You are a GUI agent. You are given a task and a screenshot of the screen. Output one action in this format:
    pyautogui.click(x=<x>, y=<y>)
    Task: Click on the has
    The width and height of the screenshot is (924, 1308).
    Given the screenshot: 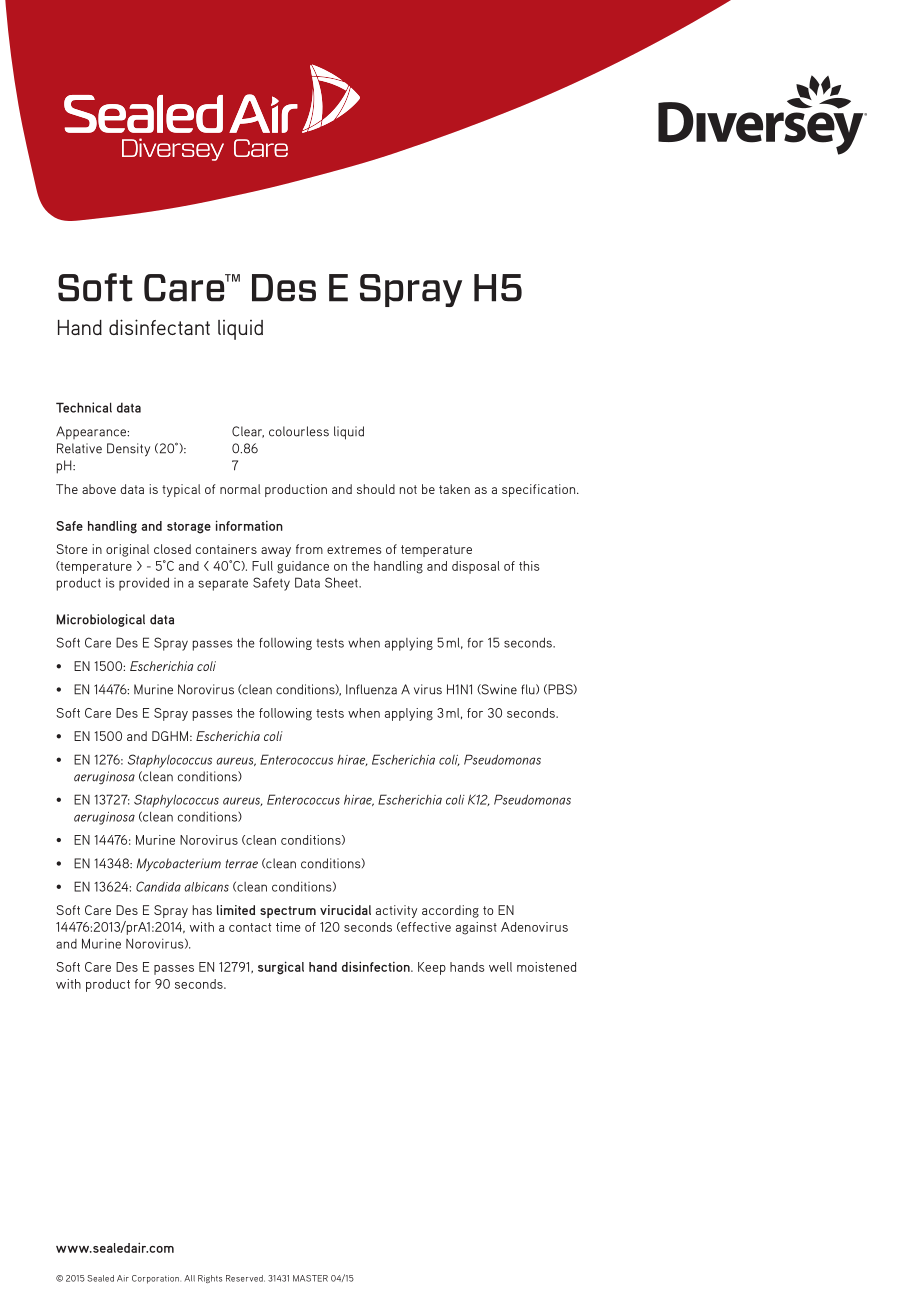 What is the action you would take?
    pyautogui.click(x=202, y=910)
